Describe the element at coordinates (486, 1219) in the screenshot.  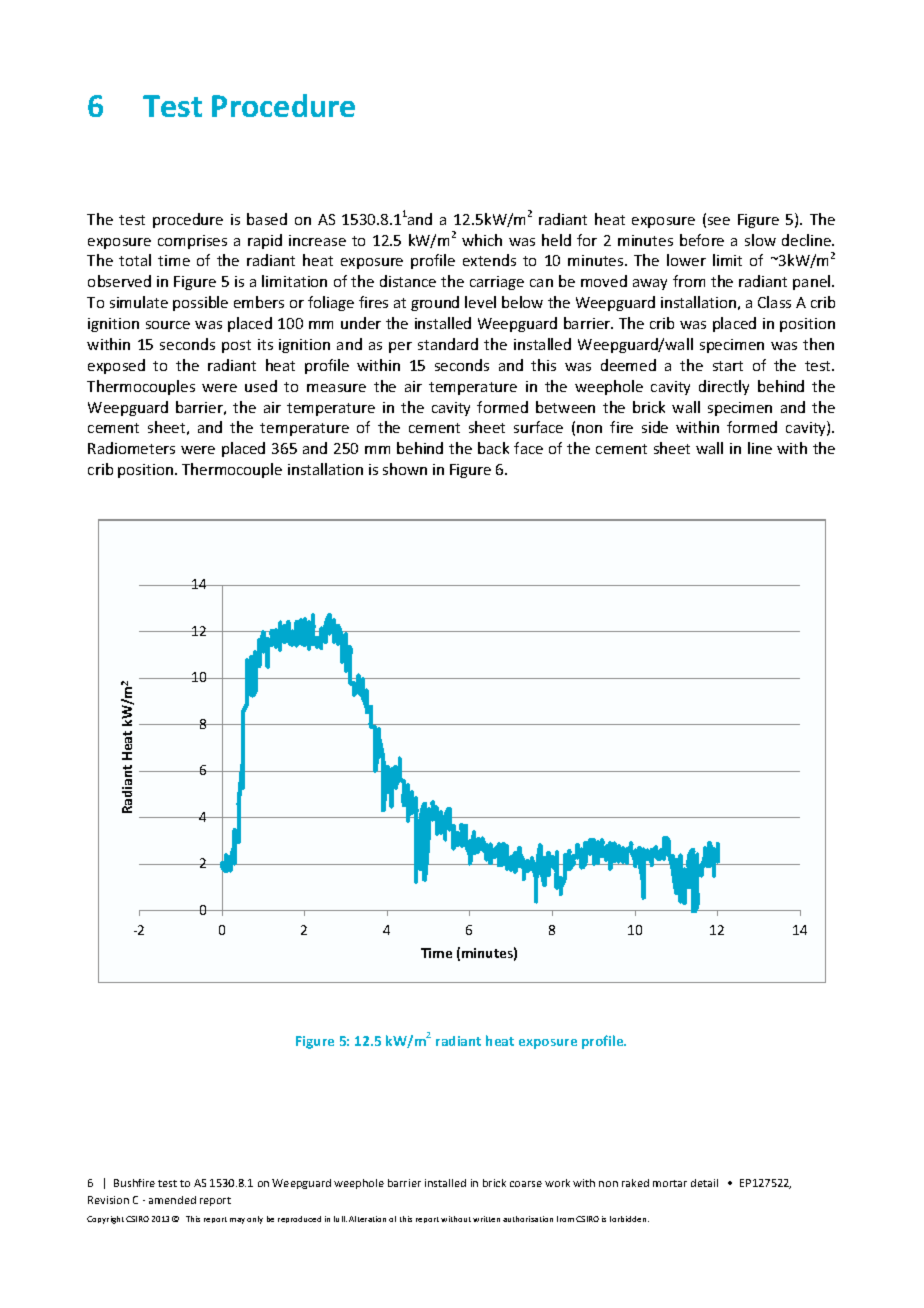
I see `written` at that location.
